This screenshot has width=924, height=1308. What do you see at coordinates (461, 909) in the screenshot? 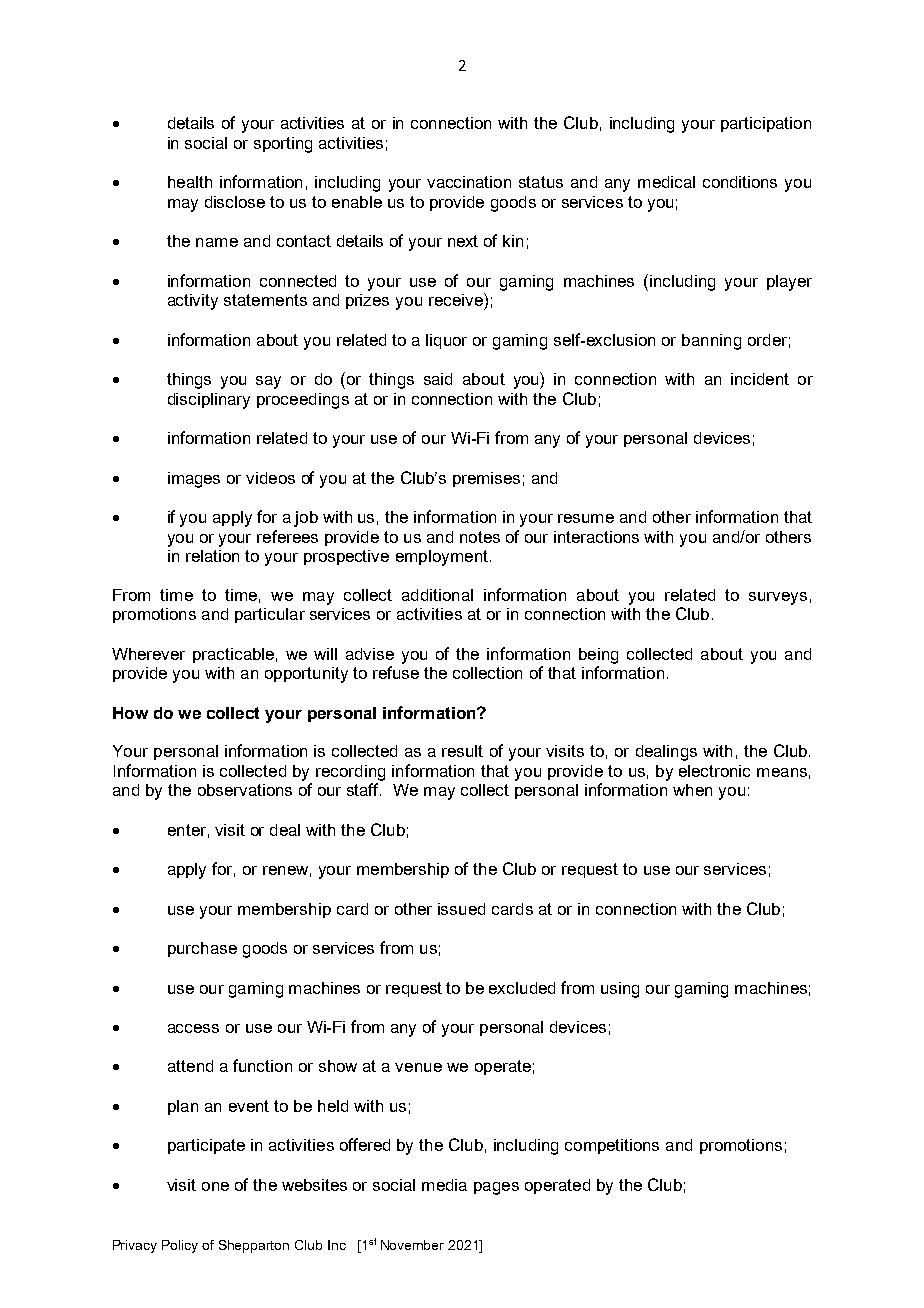
I see `issued` at bounding box center [461, 909].
